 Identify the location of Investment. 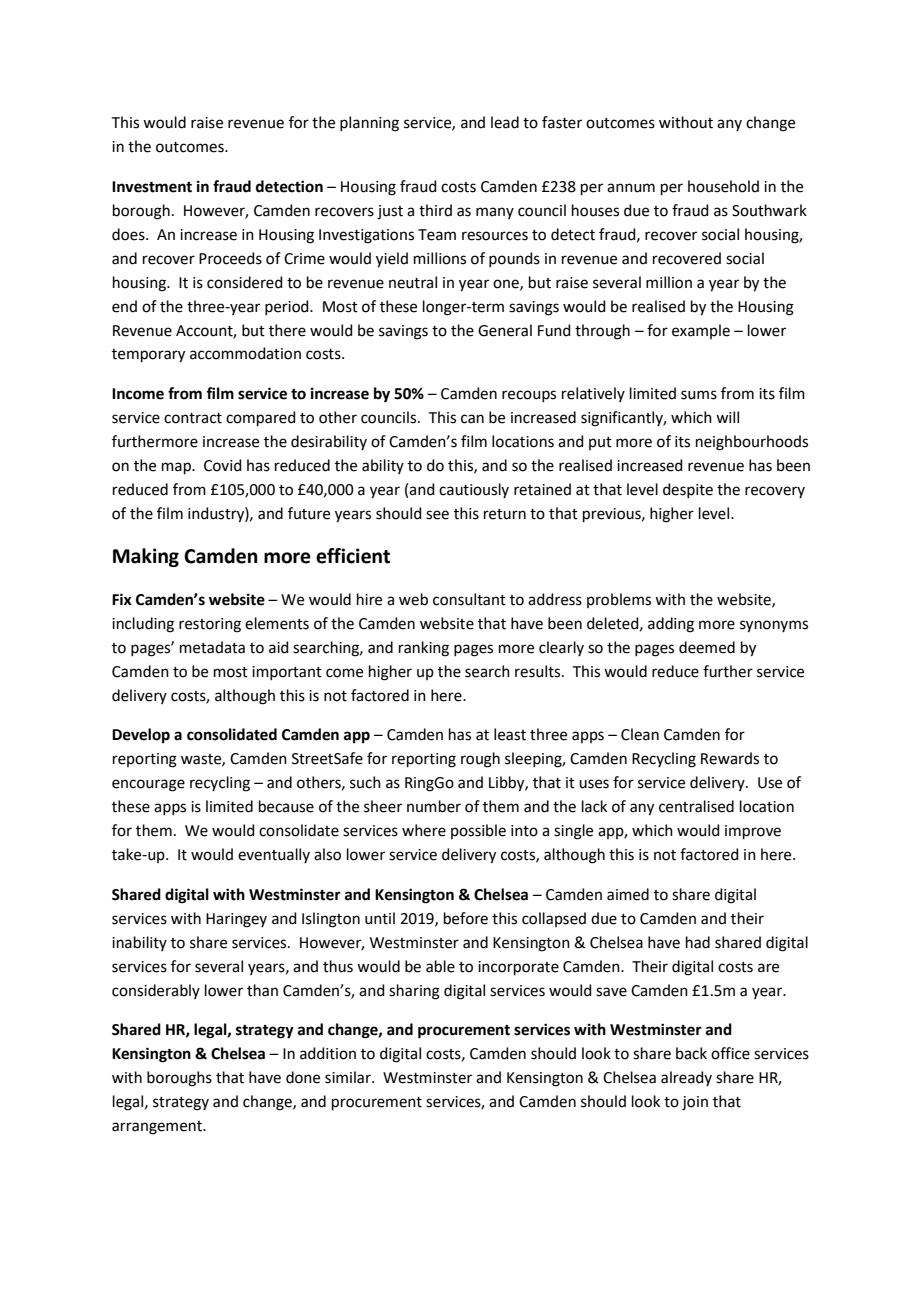
(152, 187).
